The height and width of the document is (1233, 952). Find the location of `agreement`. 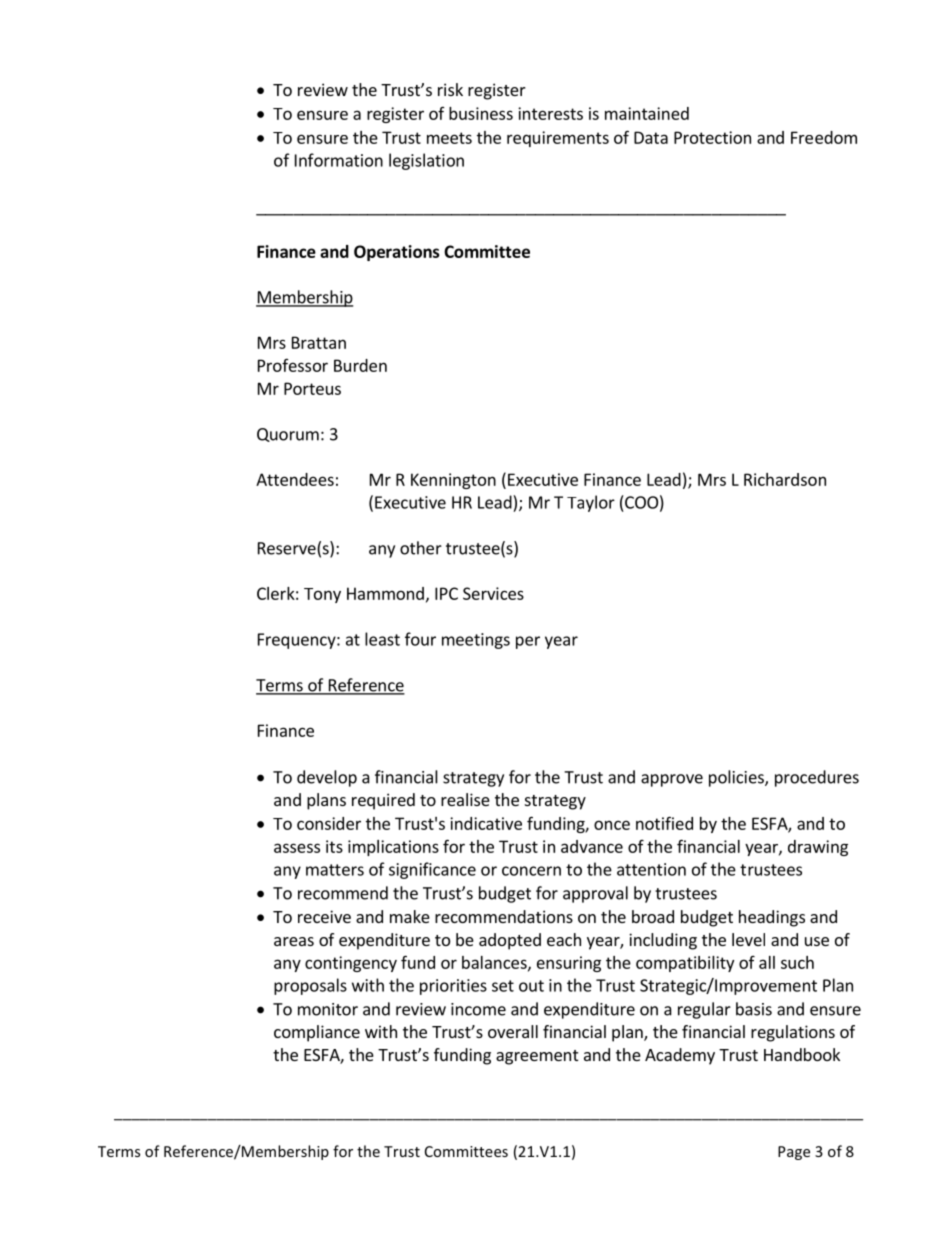

agreement is located at coordinates (537, 1057).
